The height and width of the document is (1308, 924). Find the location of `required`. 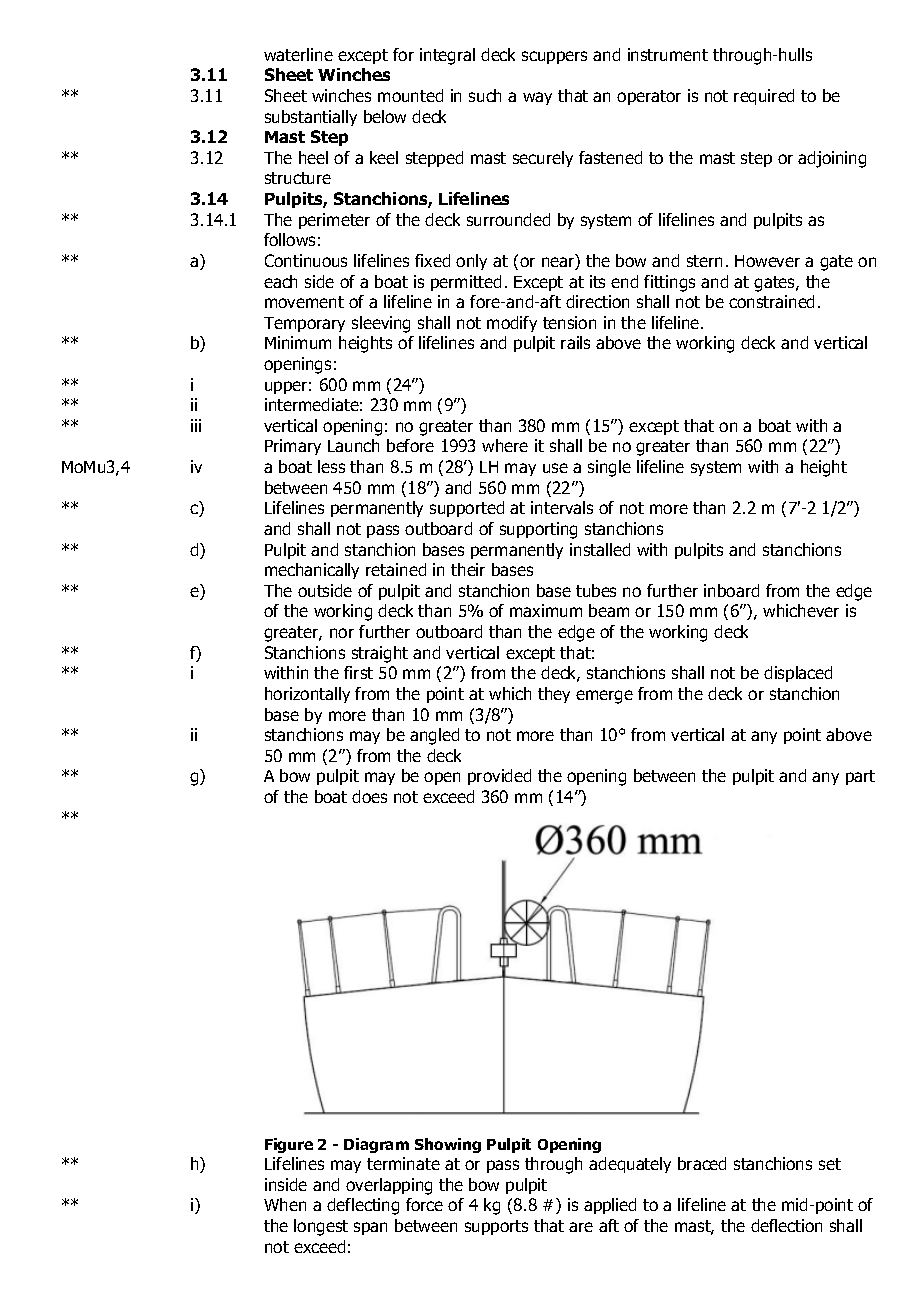

required is located at coordinates (764, 97).
